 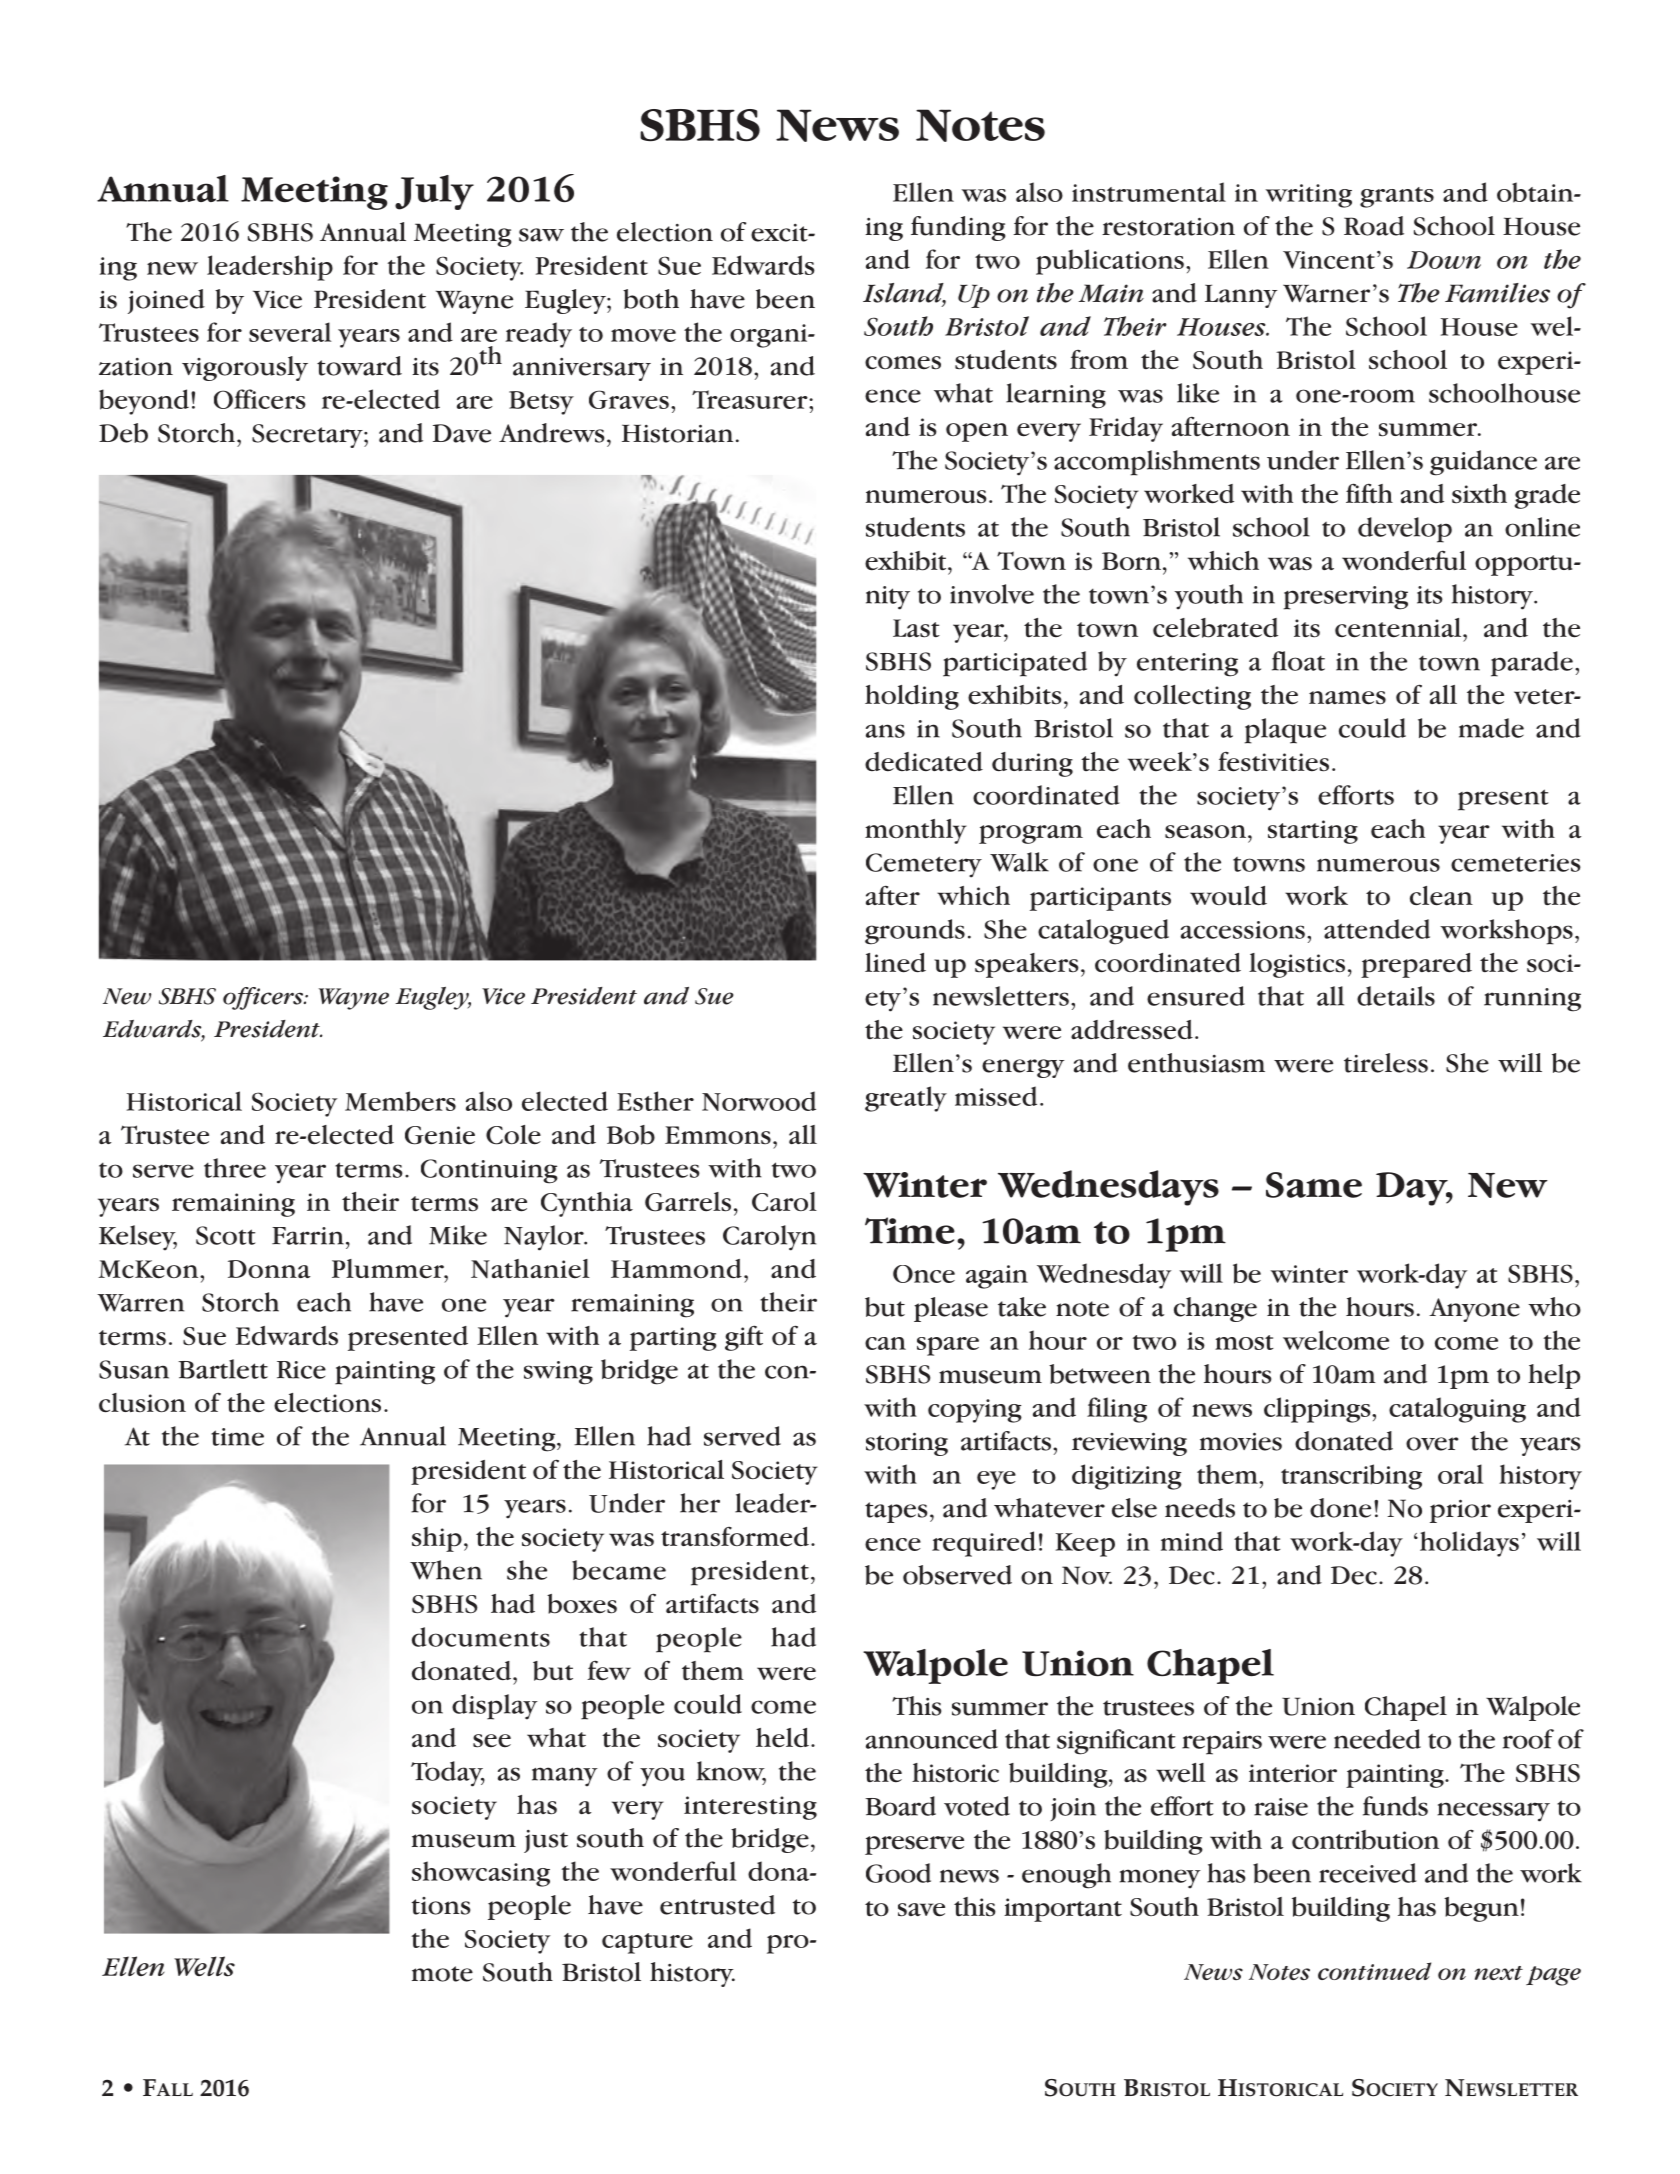 What do you see at coordinates (290, 332) in the screenshot?
I see `several` at bounding box center [290, 332].
